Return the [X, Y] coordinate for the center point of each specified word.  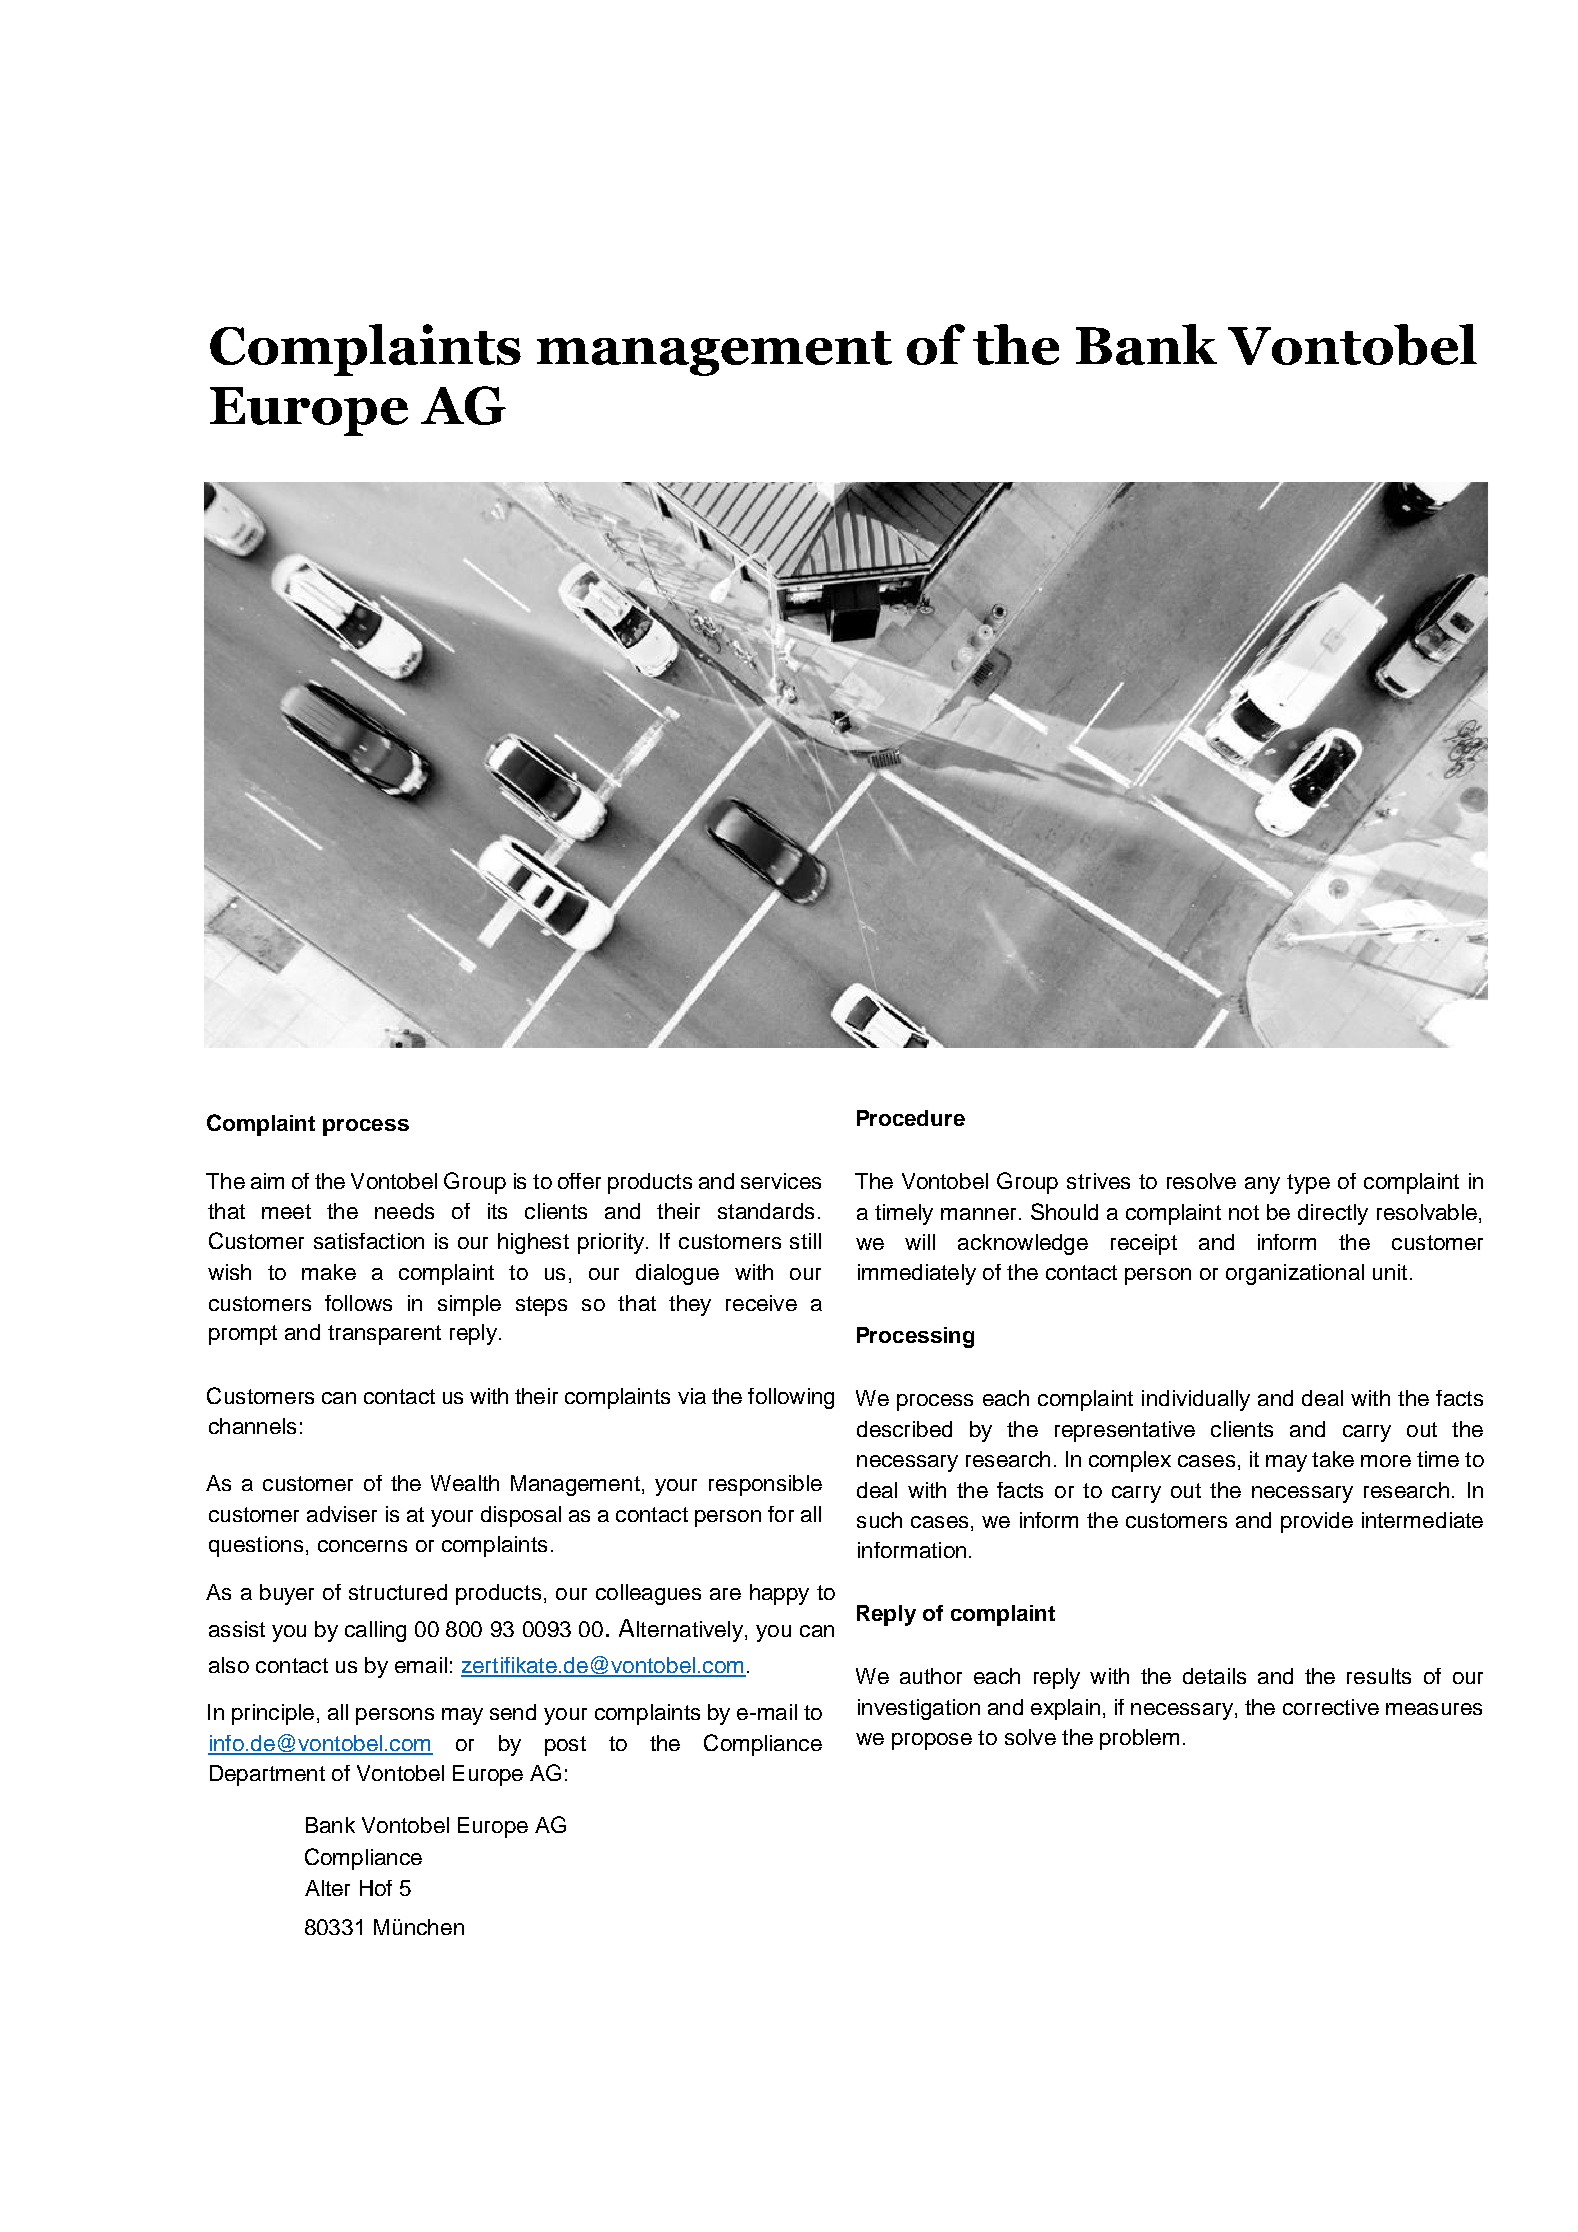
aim [267, 1181]
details [1214, 1676]
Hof [376, 1888]
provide [1317, 1522]
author [931, 1676]
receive [761, 1303]
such [879, 1520]
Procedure [911, 1118]
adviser [342, 1514]
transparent [384, 1335]
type [1308, 1184]
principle [273, 1714]
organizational [1295, 1274]
